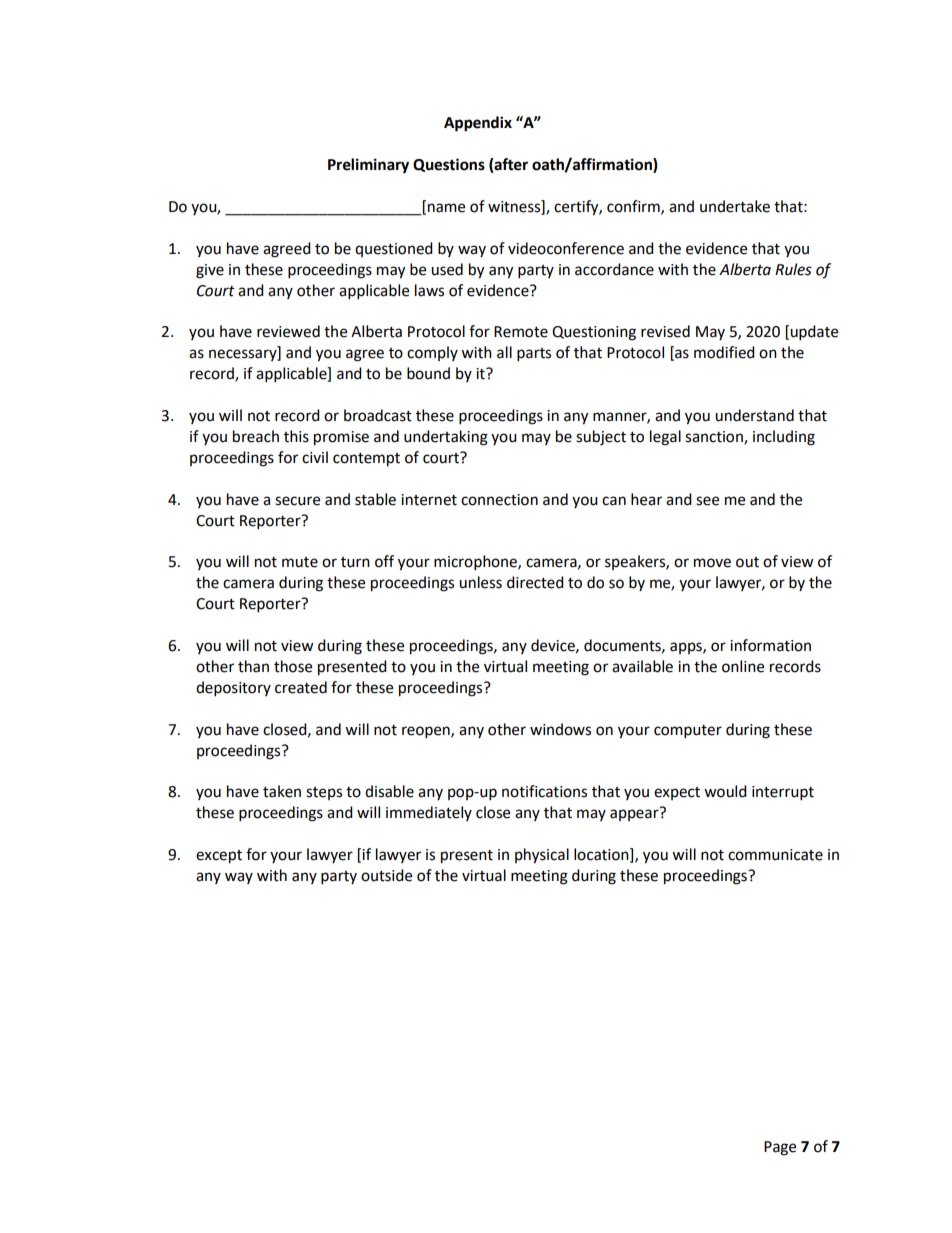  Describe the element at coordinates (542, 856) in the screenshot. I see `physical` at that location.
